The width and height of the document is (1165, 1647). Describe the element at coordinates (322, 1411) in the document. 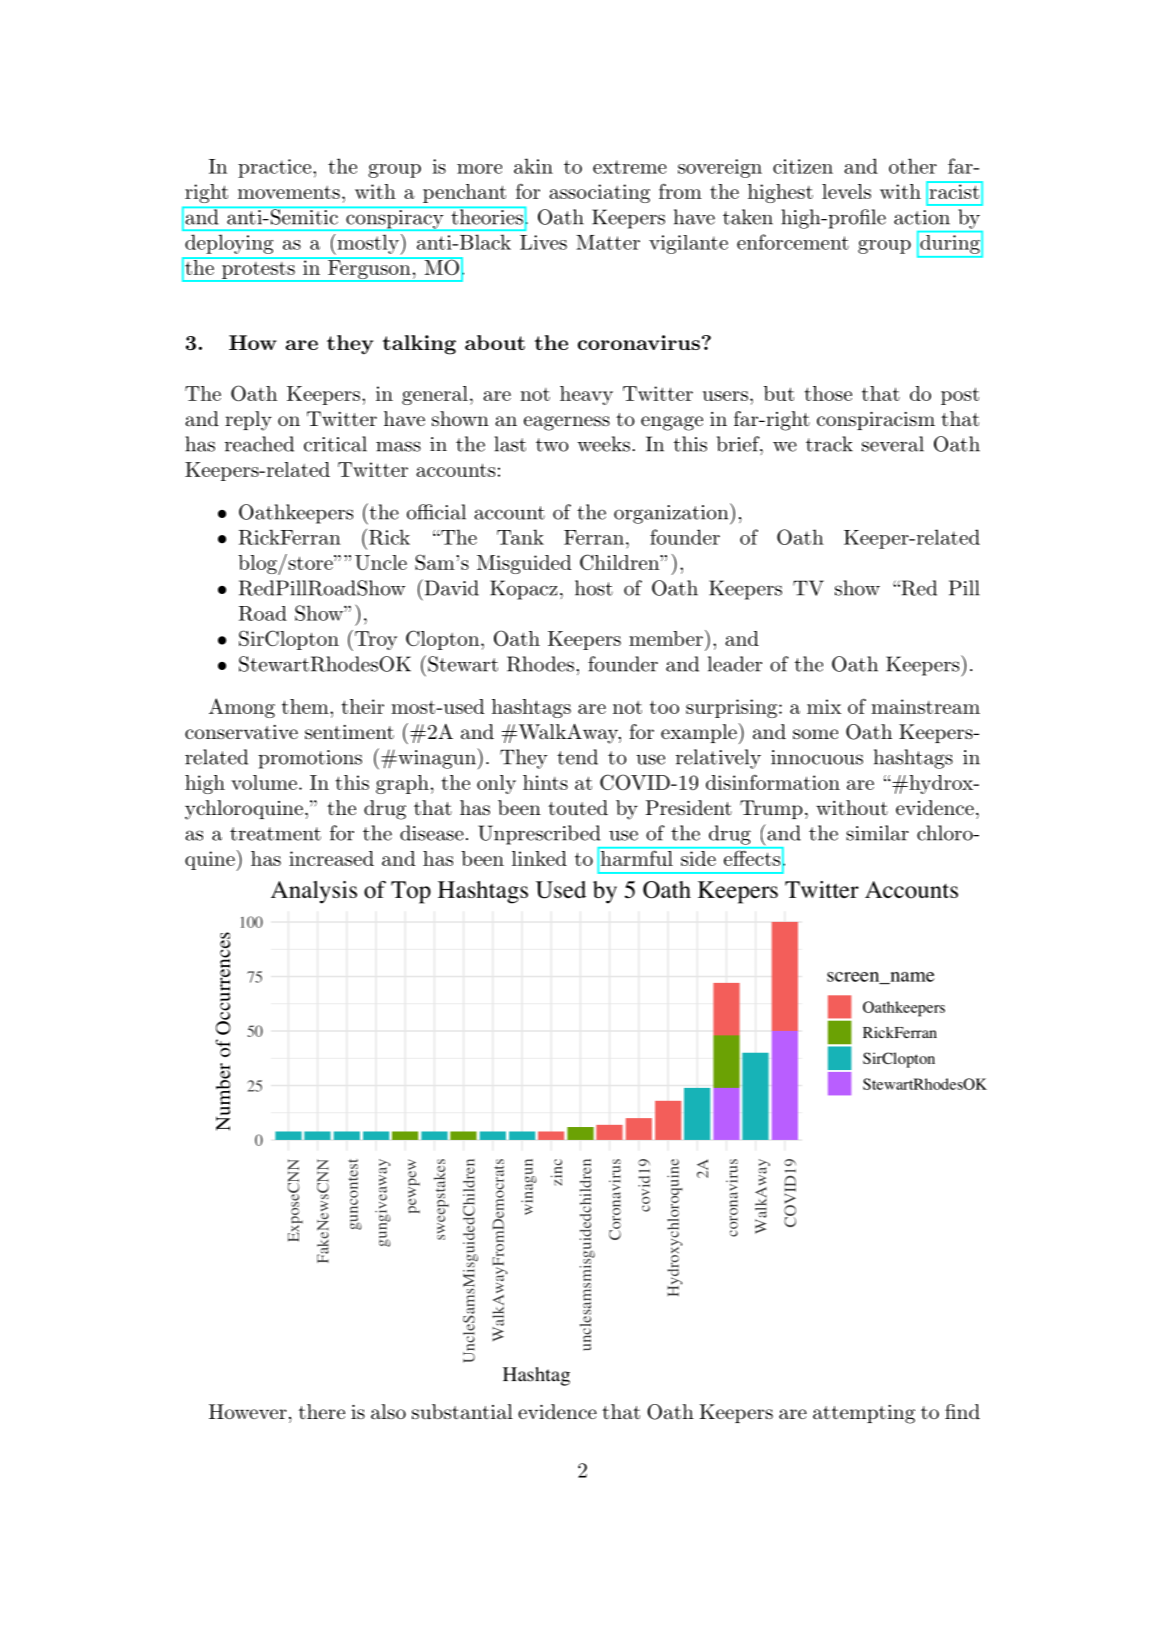

I see `there` at that location.
